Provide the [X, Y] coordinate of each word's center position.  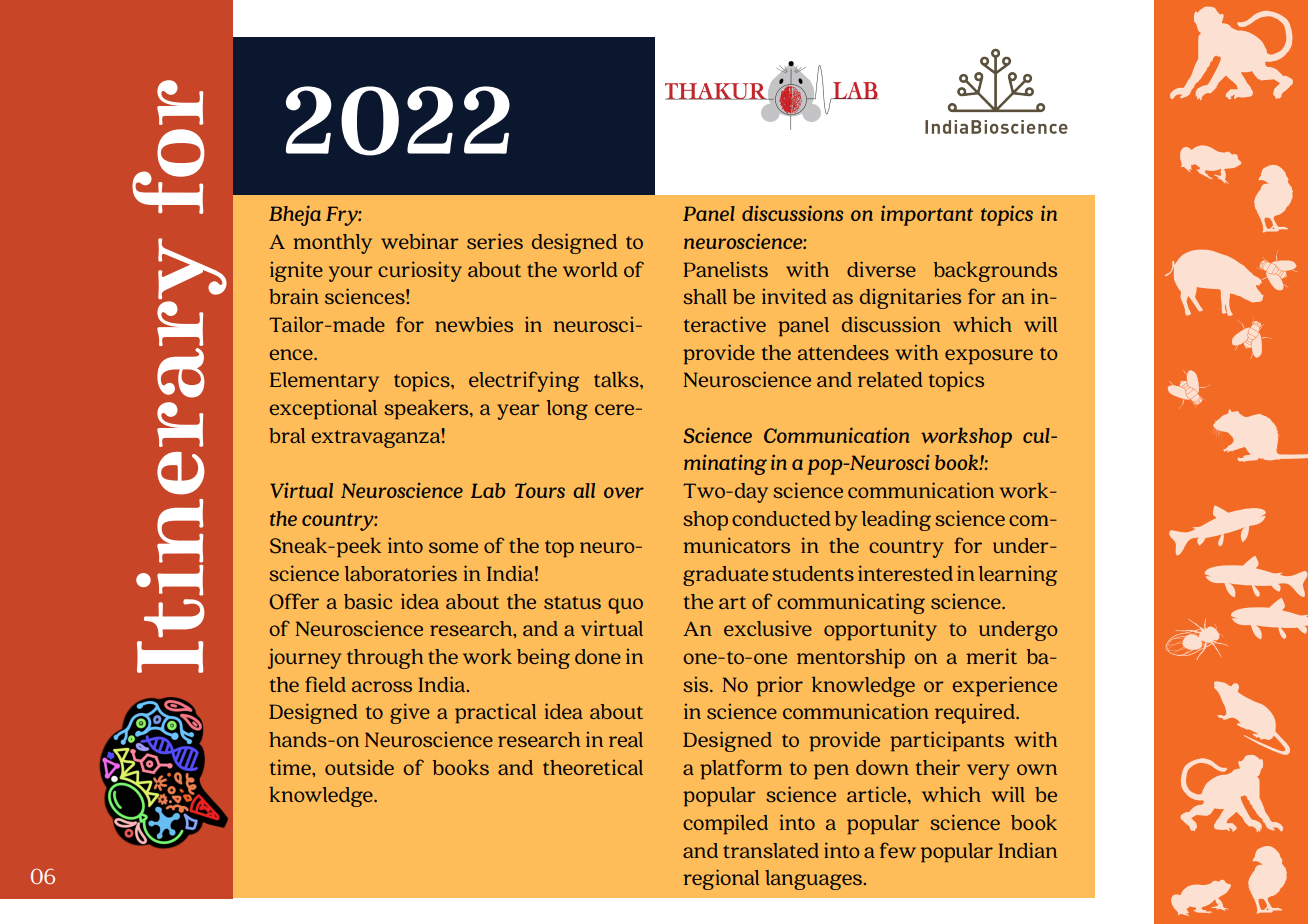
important [927, 215]
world [590, 269]
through [385, 659]
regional [721, 879]
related [890, 379]
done [598, 656]
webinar [420, 241]
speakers [427, 409]
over [624, 492]
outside [359, 767]
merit [992, 656]
